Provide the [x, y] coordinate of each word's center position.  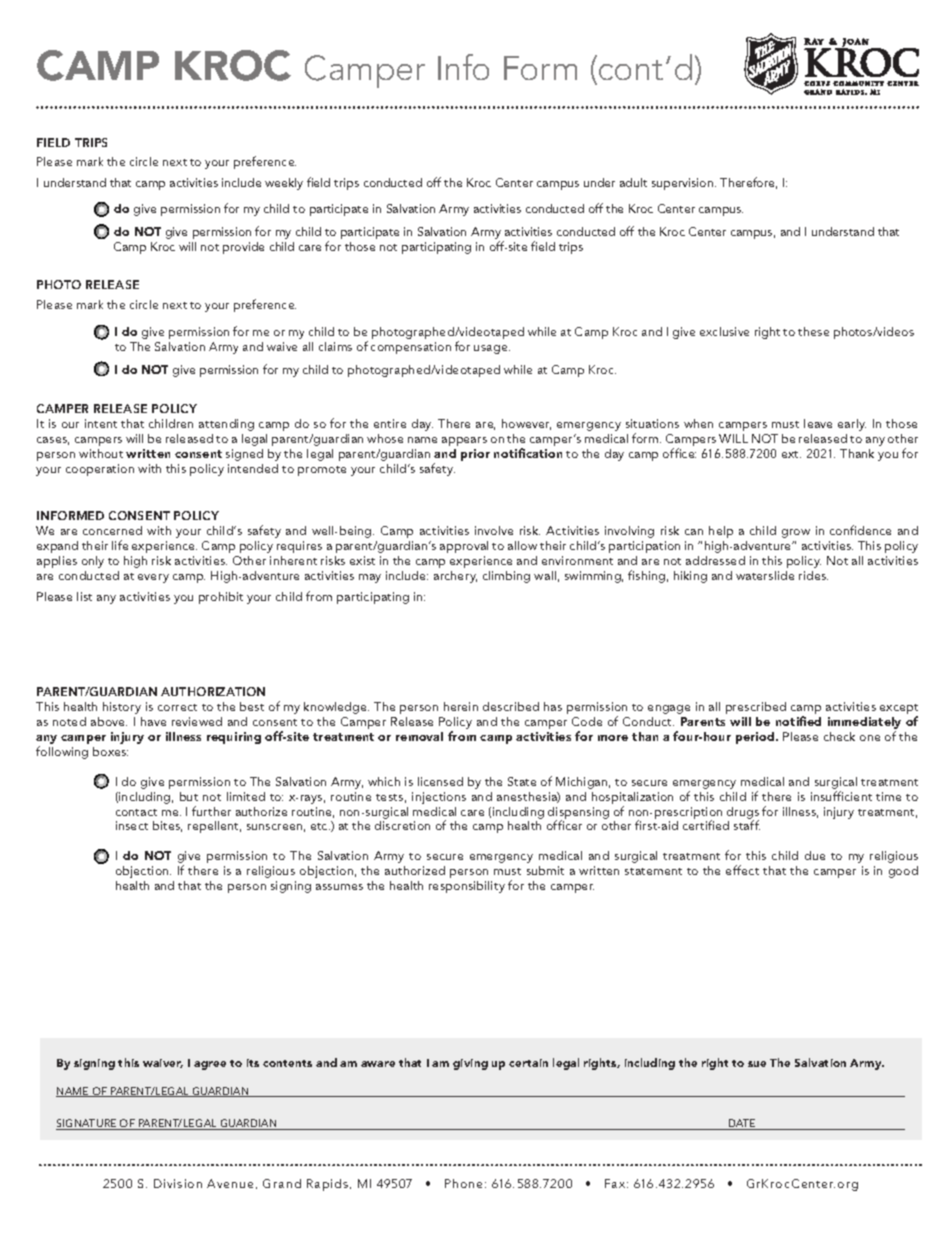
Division [178, 1183]
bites [167, 826]
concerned [112, 530]
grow [796, 533]
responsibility [467, 887]
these [813, 331]
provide [243, 248]
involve [494, 530]
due [815, 855]
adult [633, 182]
